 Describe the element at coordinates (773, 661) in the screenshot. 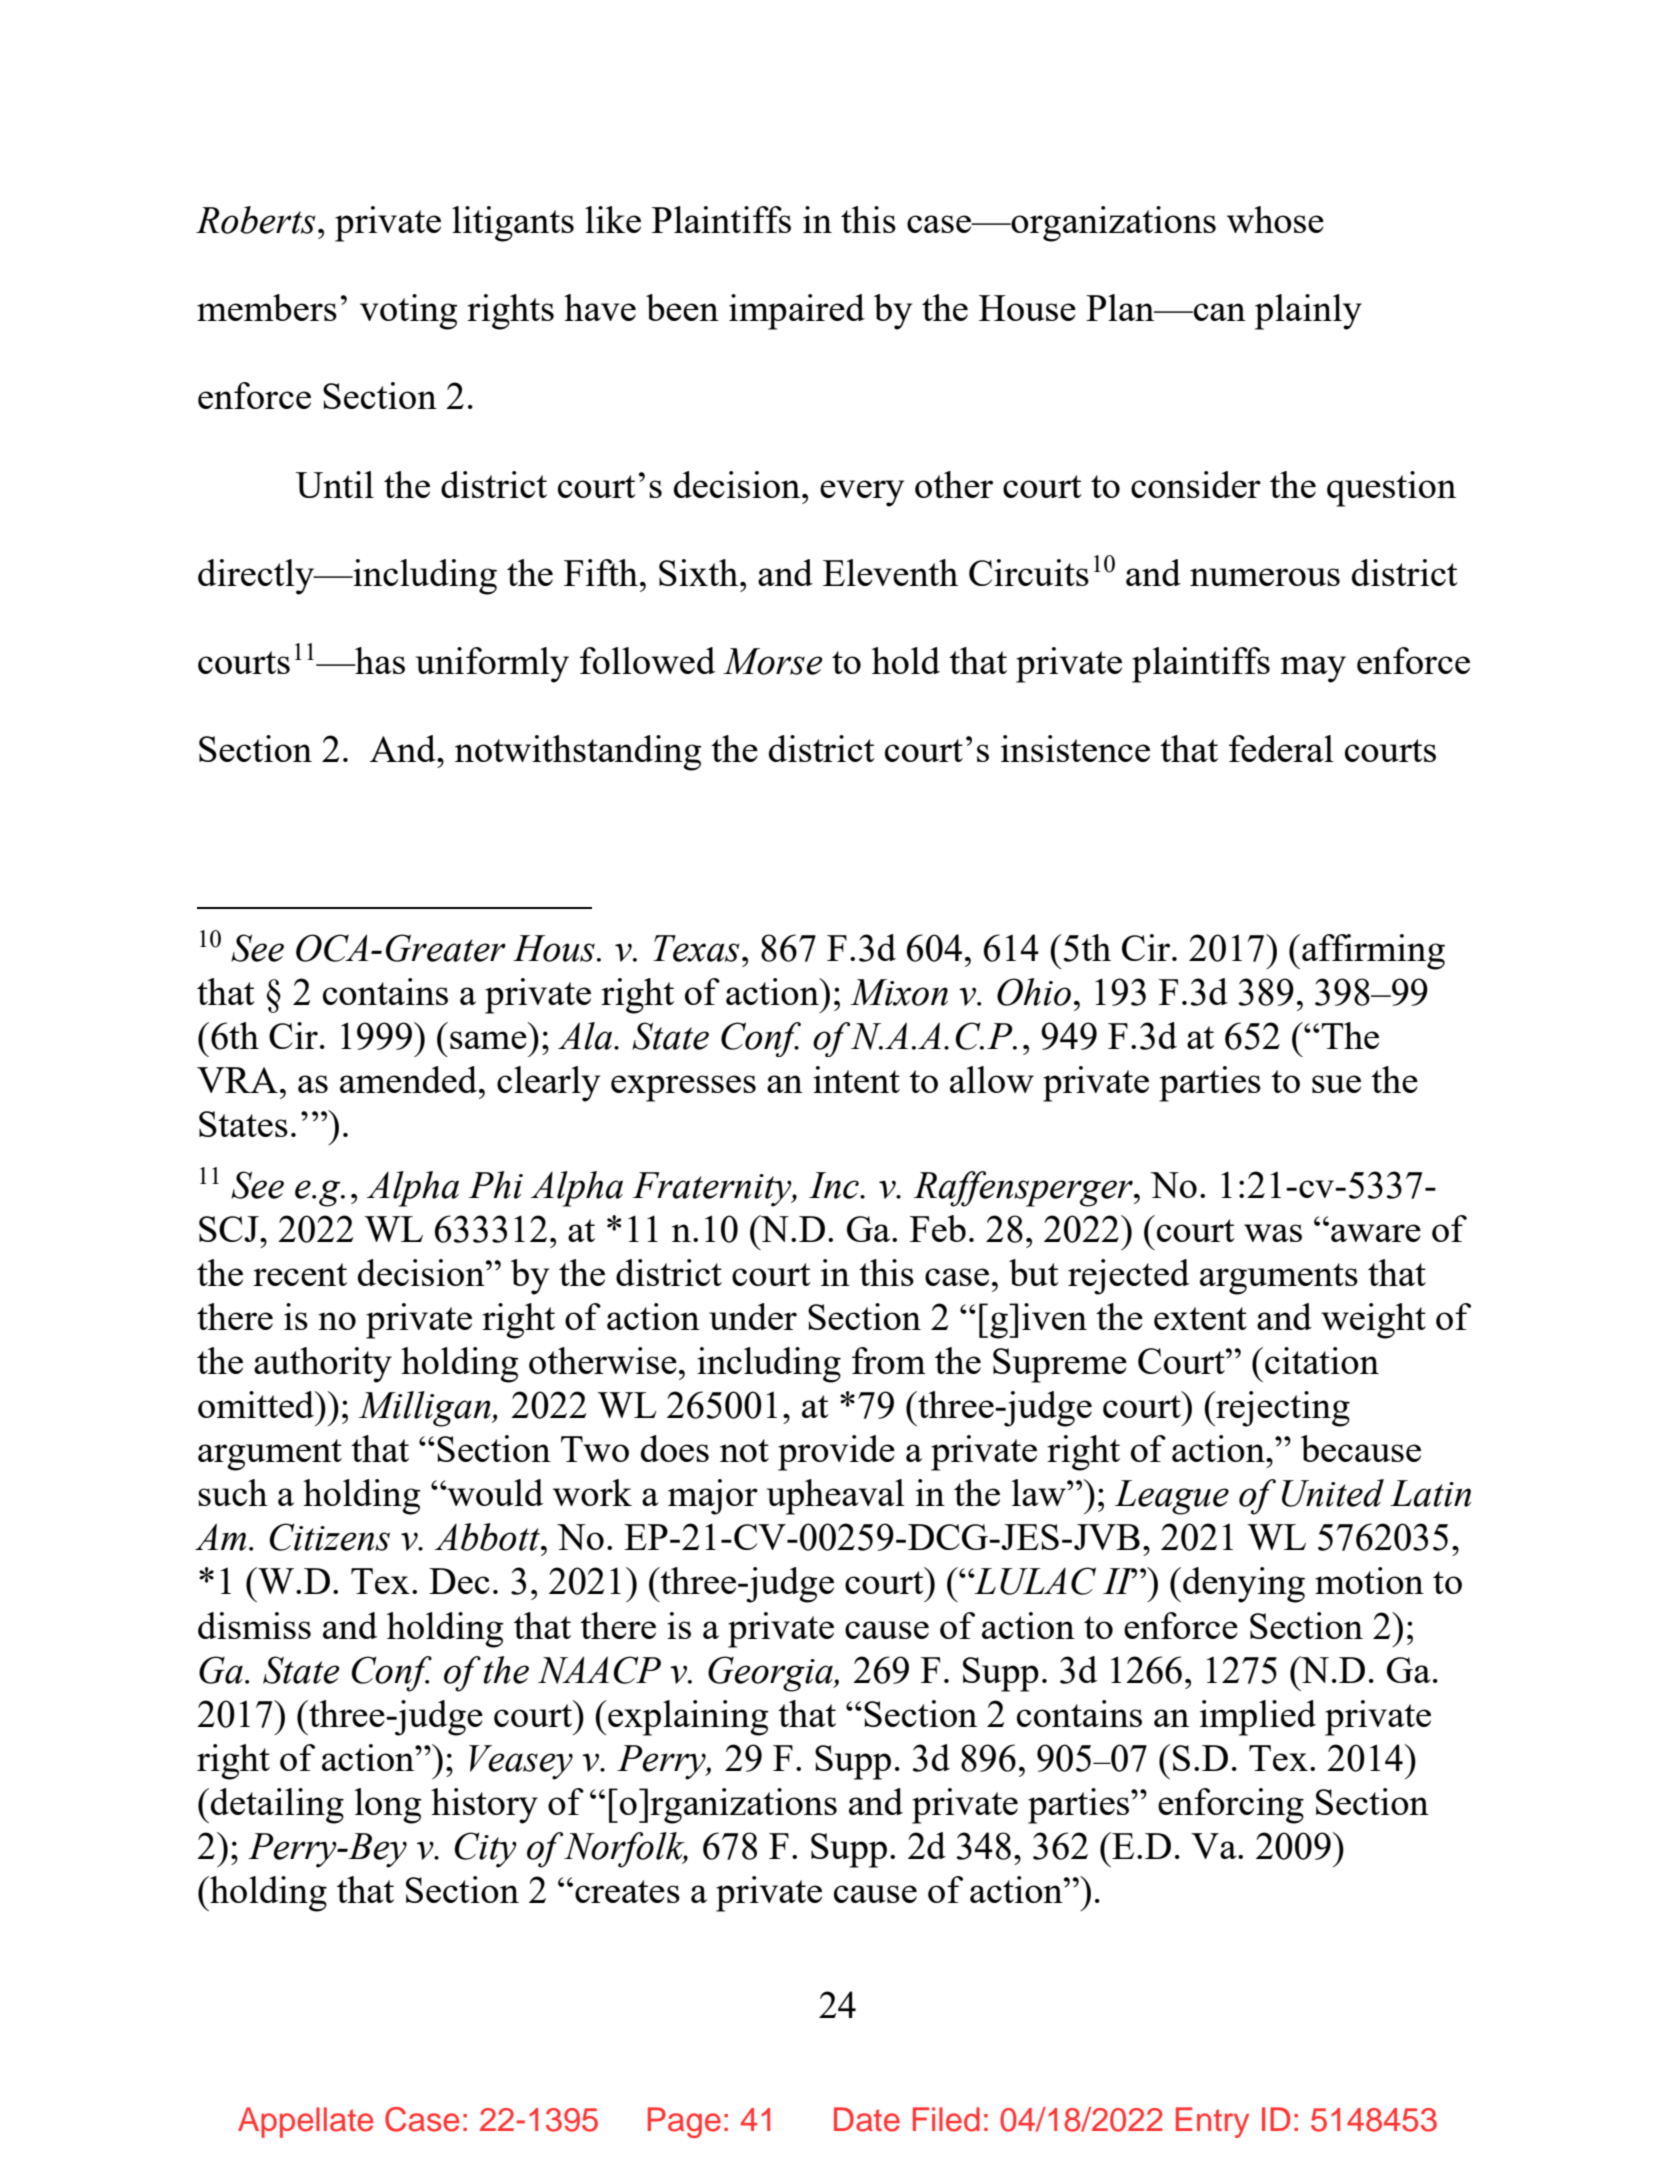

I see `Morse` at that location.
